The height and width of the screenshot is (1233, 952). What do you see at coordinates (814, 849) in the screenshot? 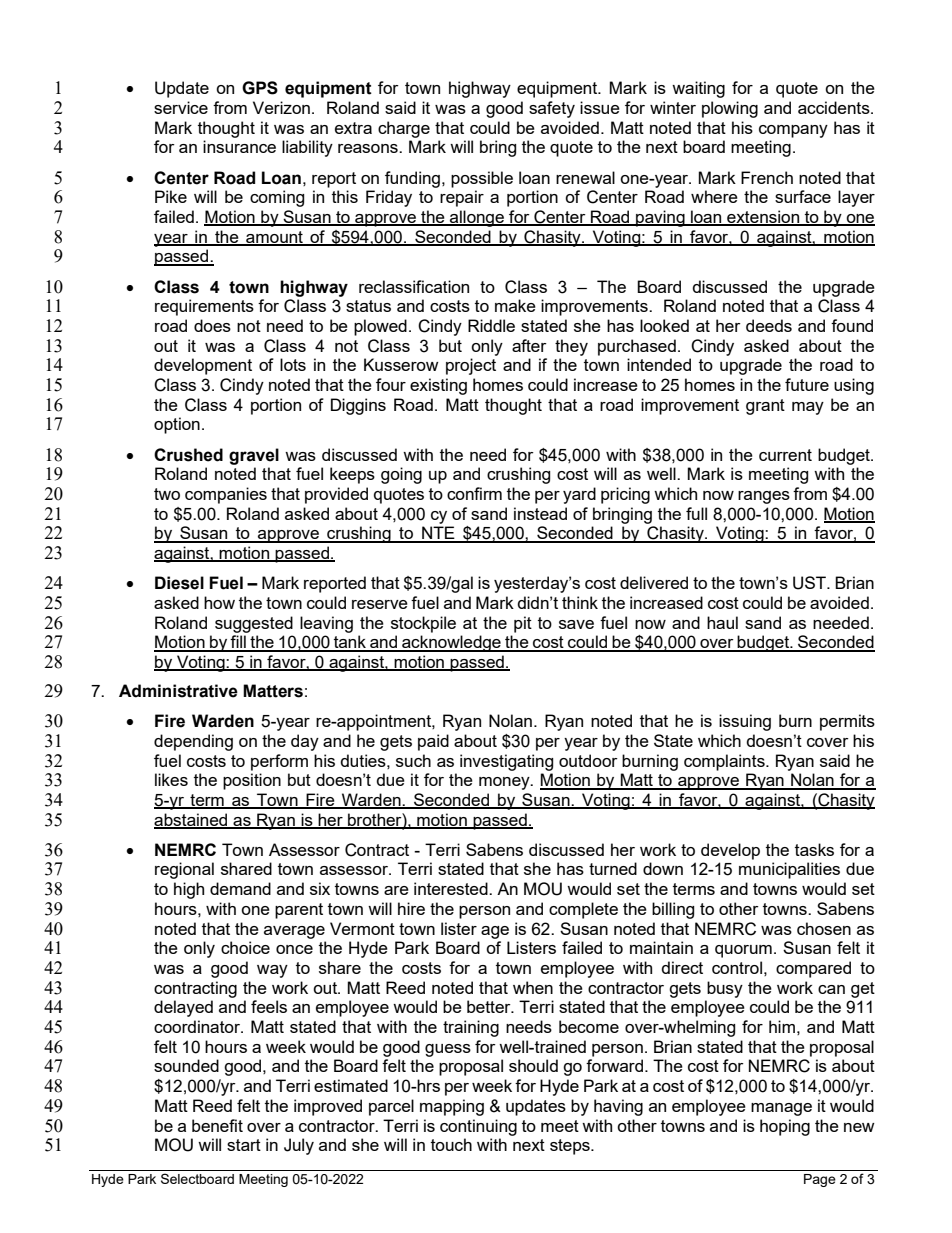
I see `tasks` at bounding box center [814, 849].
